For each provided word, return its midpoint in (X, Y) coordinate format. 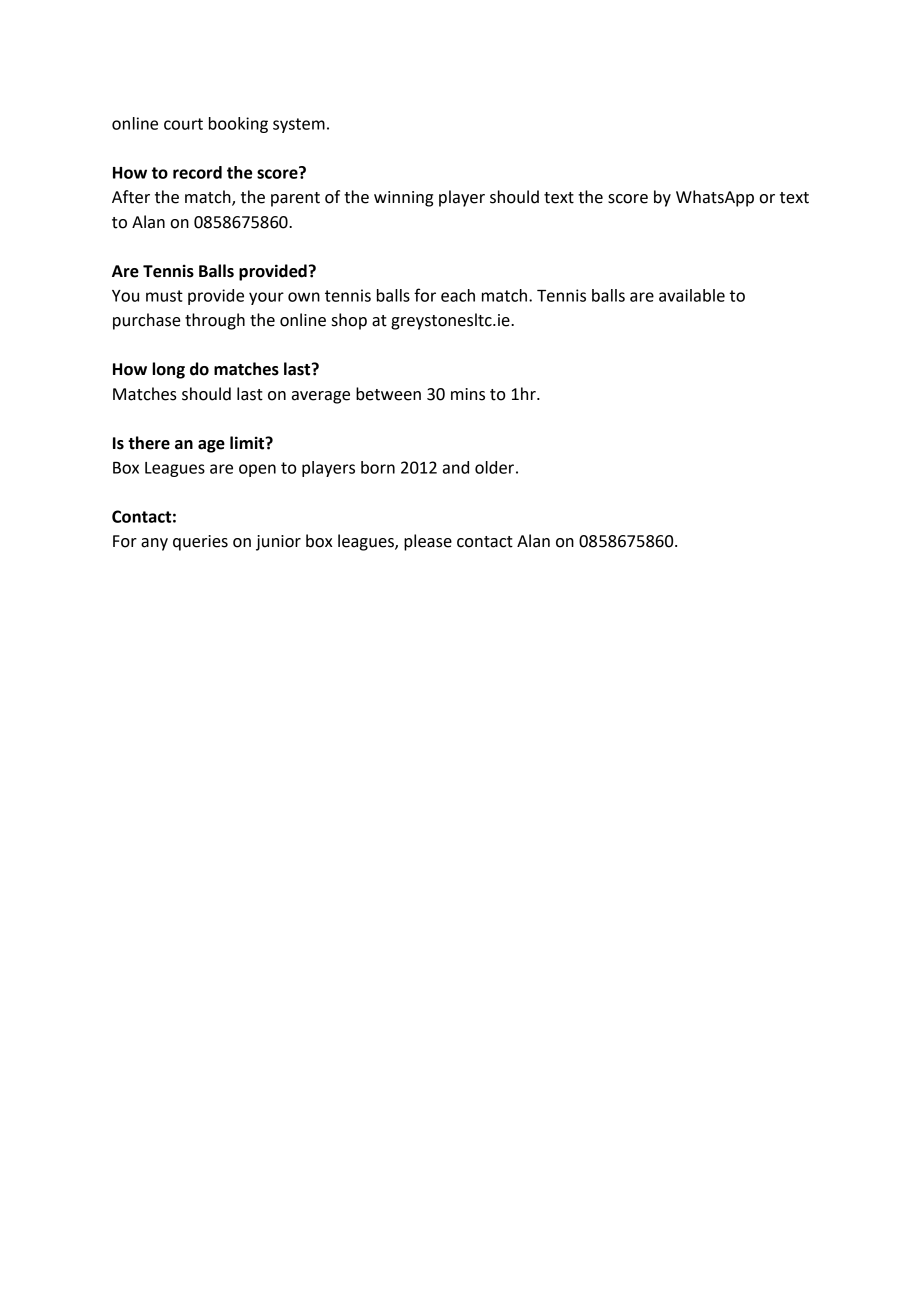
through (215, 321)
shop (349, 321)
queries (200, 543)
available (692, 295)
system (299, 125)
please (428, 542)
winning (403, 199)
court (183, 124)
